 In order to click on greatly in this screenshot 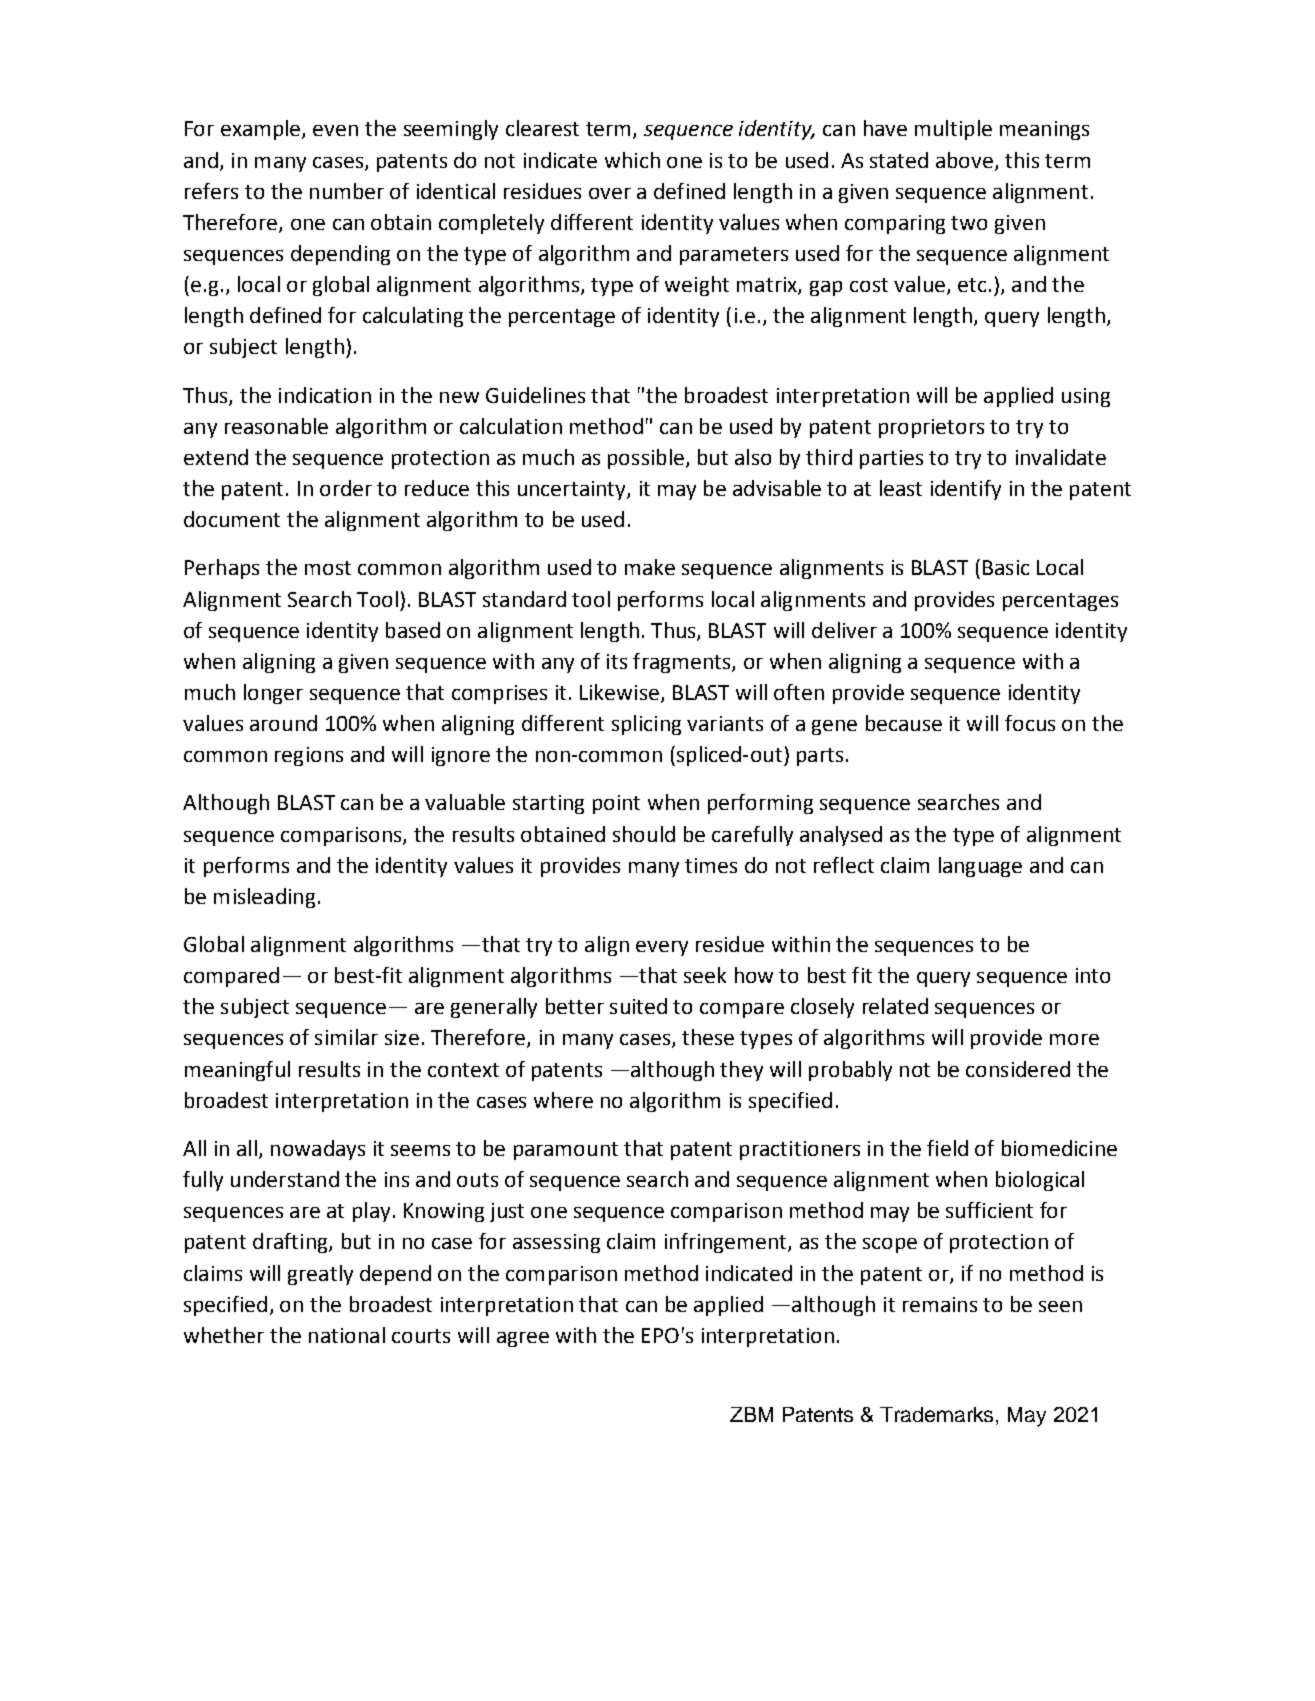, I will do `click(320, 1275)`.
